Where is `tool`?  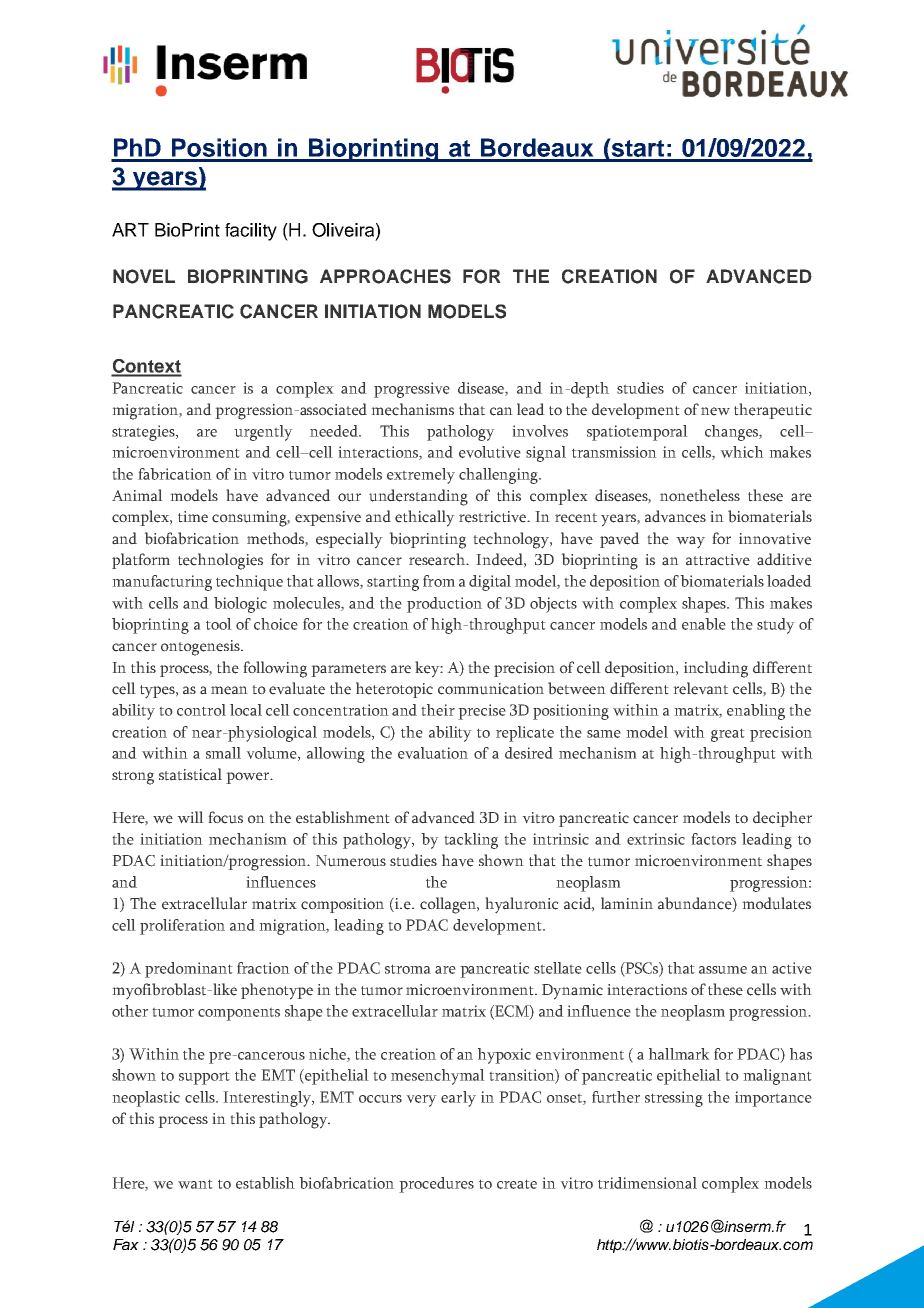
tool is located at coordinates (219, 624).
